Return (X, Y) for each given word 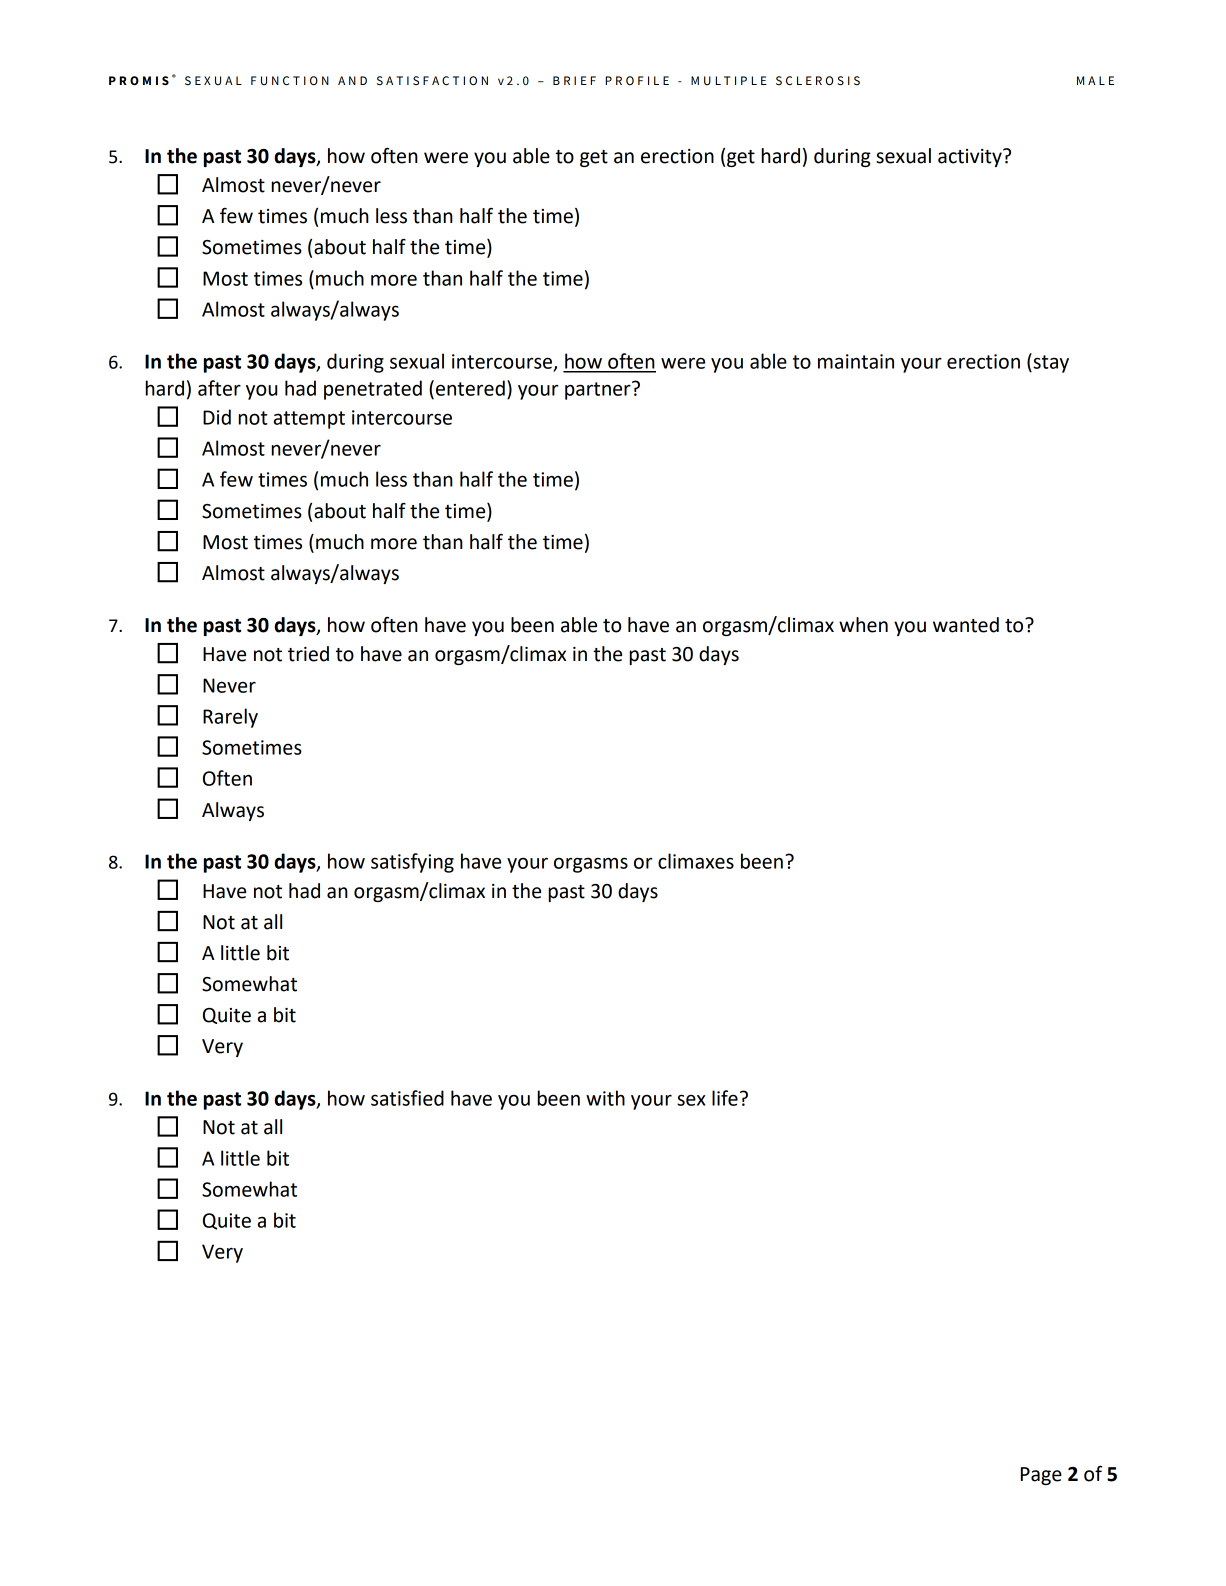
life (725, 1098)
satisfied (407, 1098)
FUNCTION (290, 81)
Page (1041, 1476)
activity (971, 158)
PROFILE (637, 80)
